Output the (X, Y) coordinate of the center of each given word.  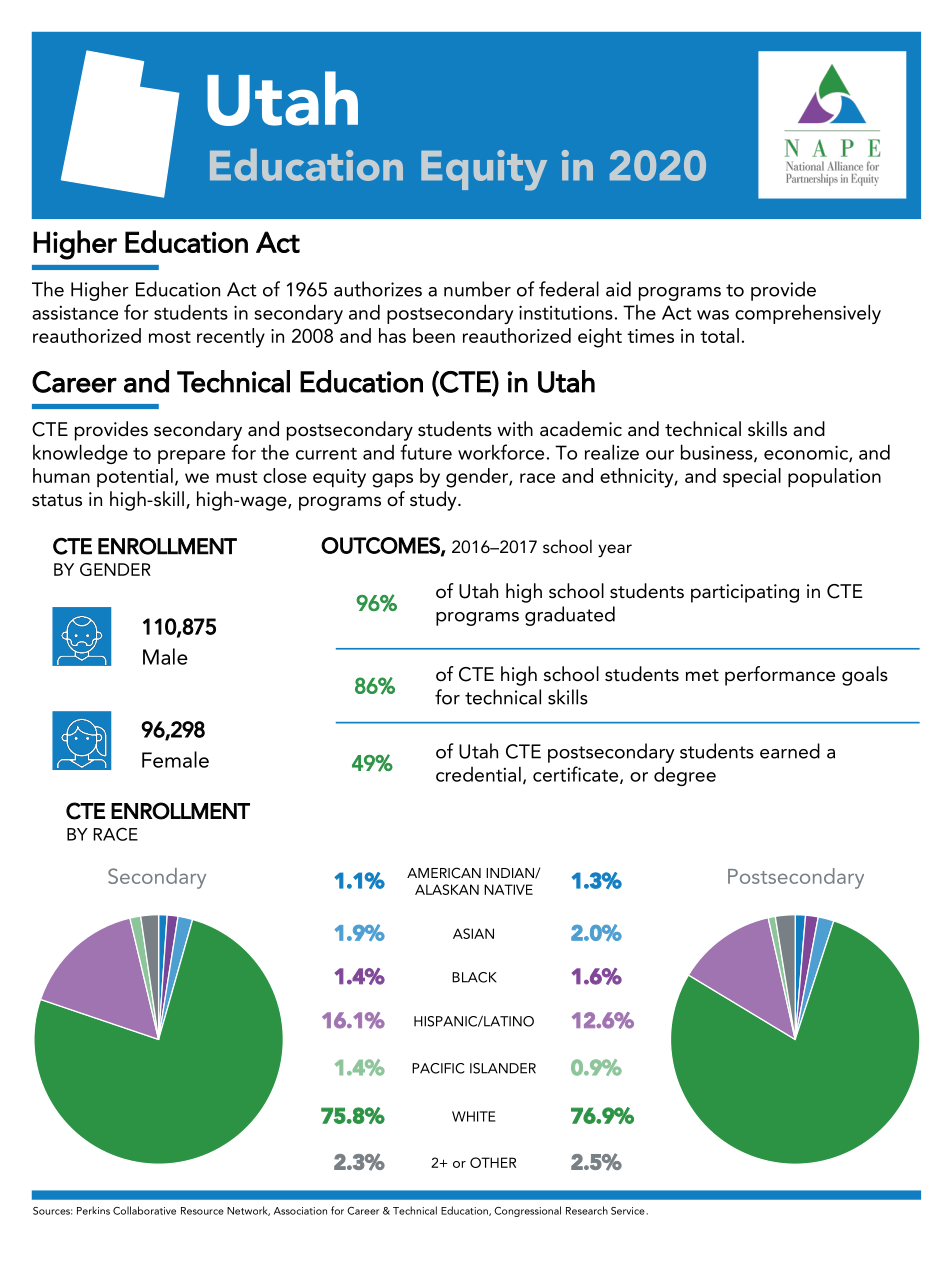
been (434, 335)
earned (790, 751)
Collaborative (144, 1210)
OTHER (493, 1162)
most (170, 337)
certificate (577, 775)
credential (478, 774)
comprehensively (808, 314)
